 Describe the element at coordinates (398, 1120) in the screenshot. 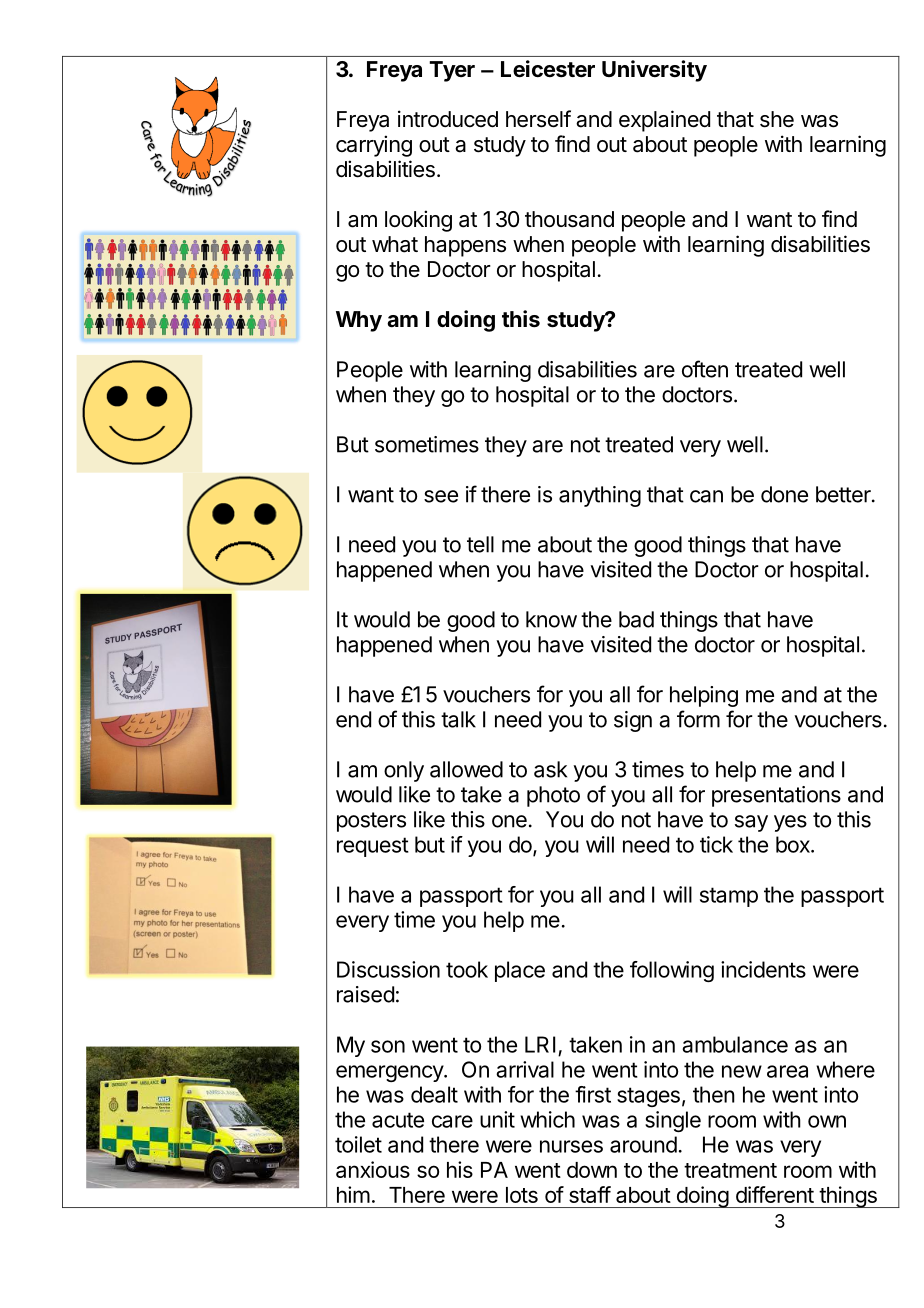

I see `acute` at that location.
